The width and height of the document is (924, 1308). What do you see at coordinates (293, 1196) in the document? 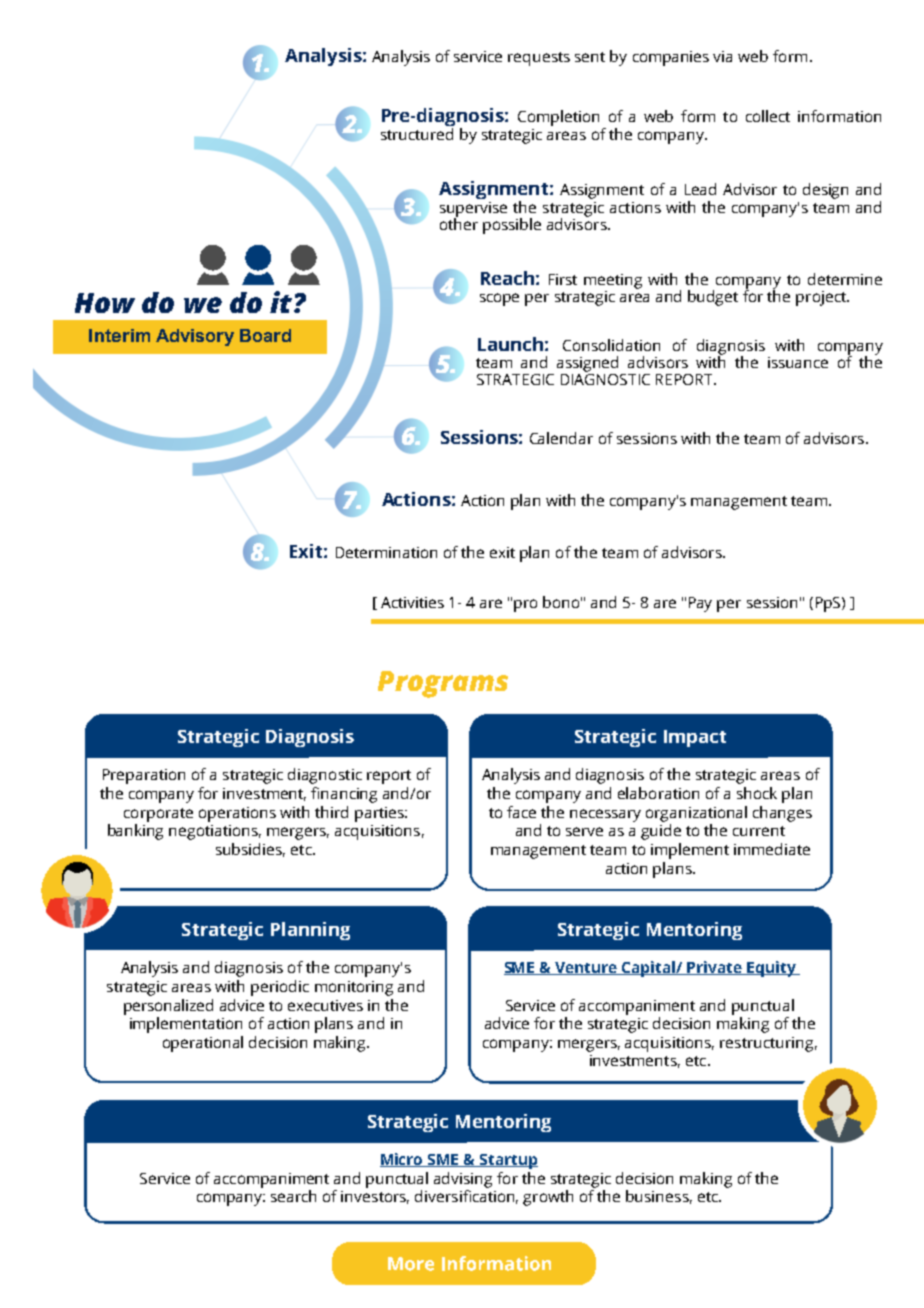
I see `search` at bounding box center [293, 1196].
